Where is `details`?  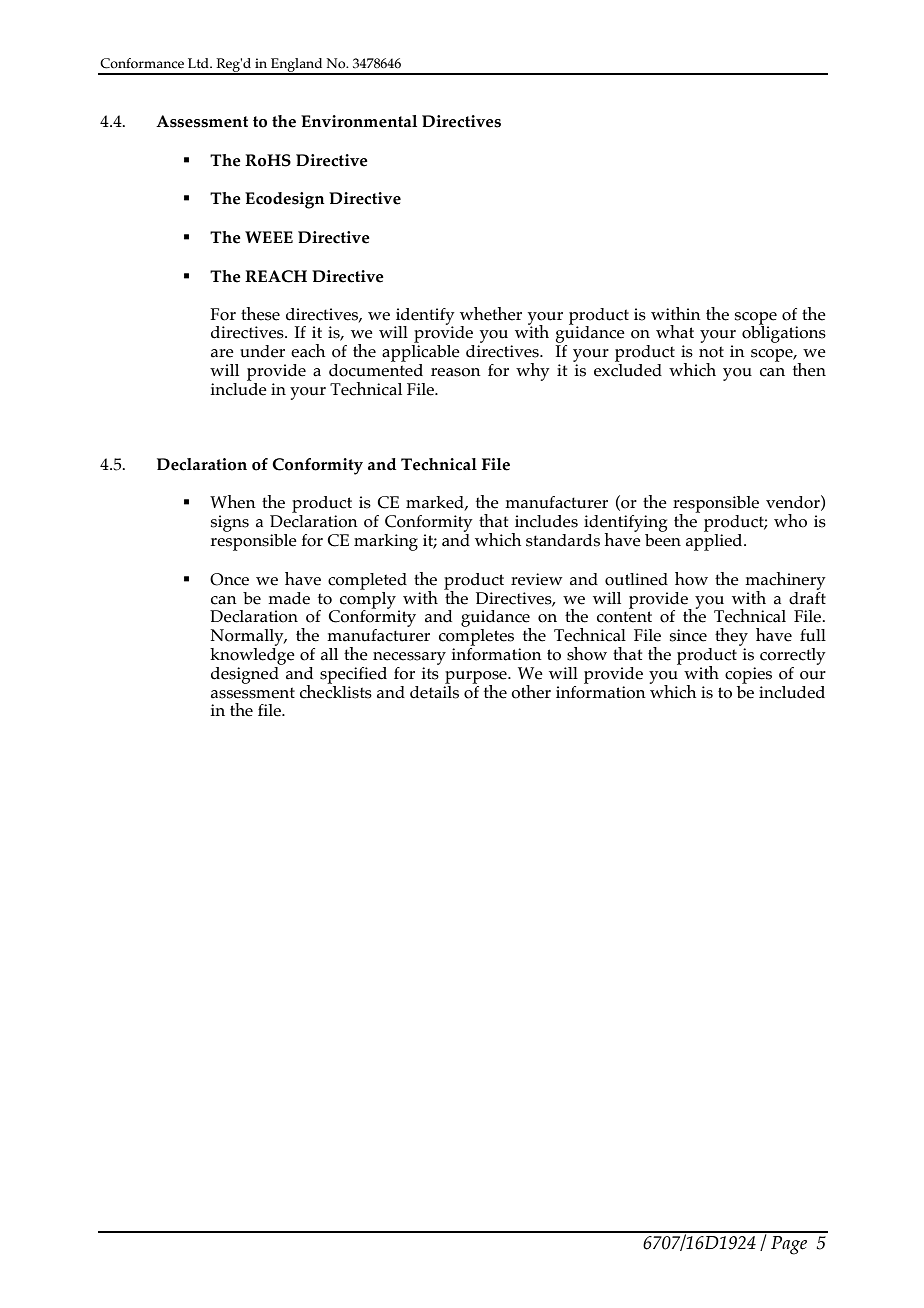
details is located at coordinates (434, 691).
